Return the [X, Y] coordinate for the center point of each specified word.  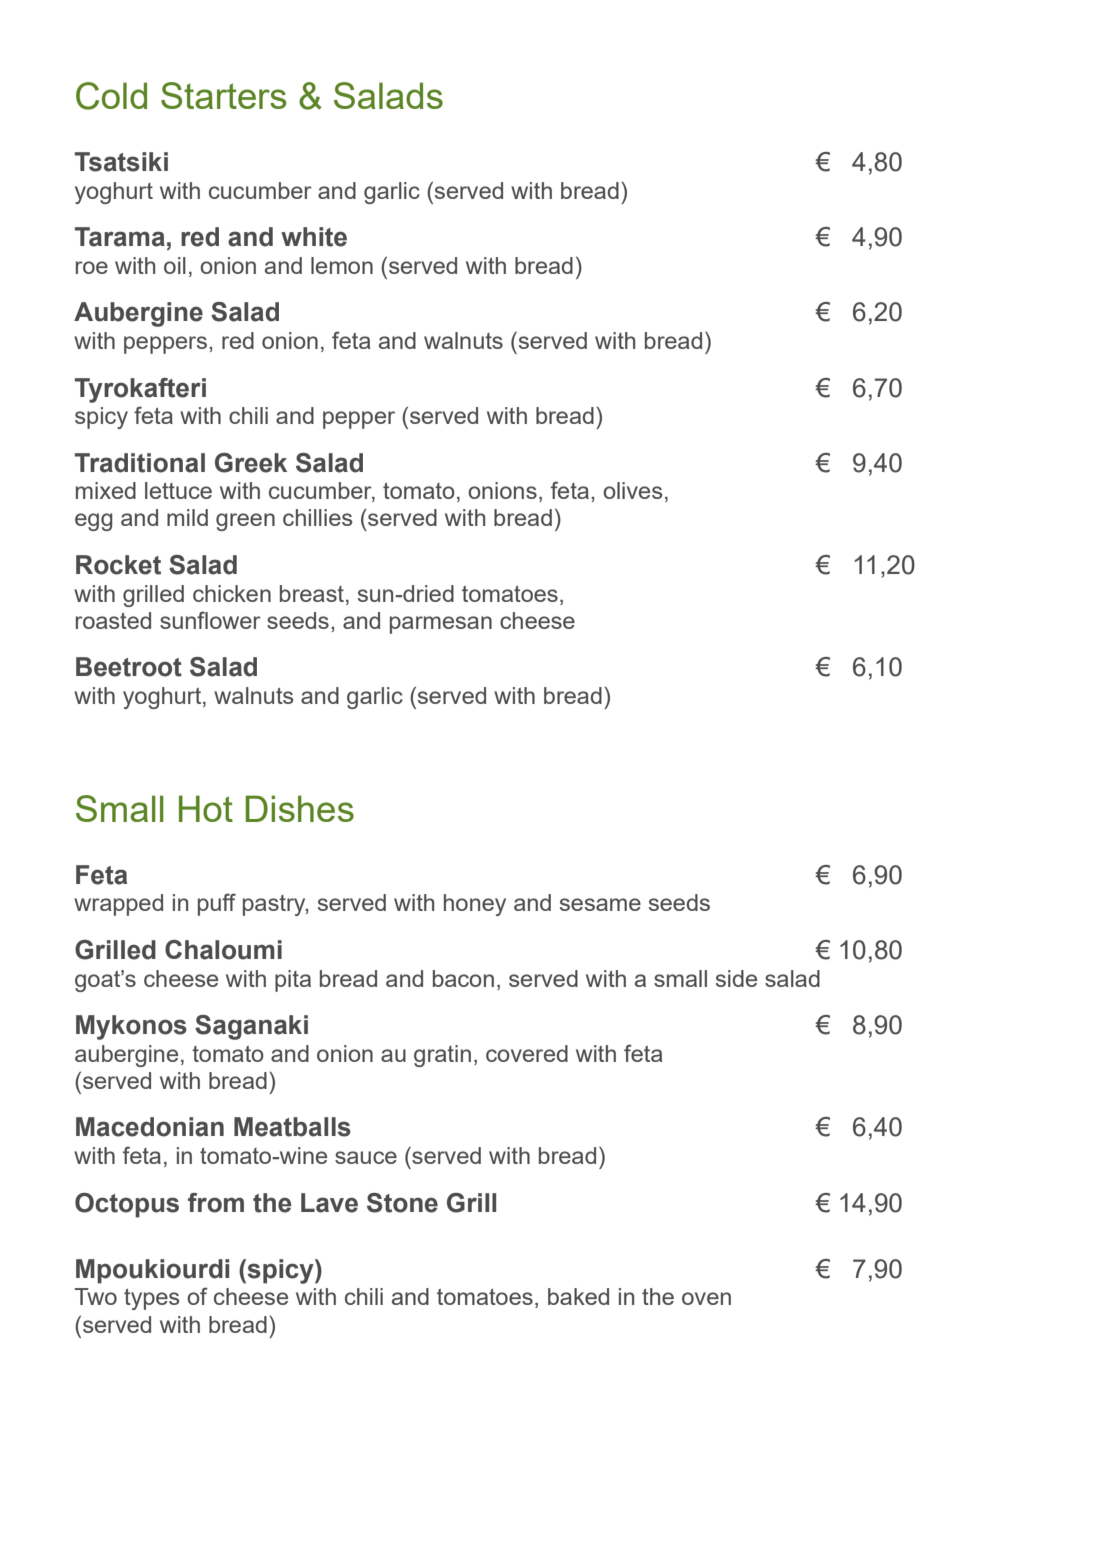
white [314, 237]
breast [312, 593]
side [736, 978]
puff [217, 904]
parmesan [441, 625]
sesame [600, 904]
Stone [402, 1203]
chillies [317, 517]
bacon [463, 978]
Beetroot [129, 667]
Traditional [140, 463]
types [151, 1299]
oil [175, 265]
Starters [223, 95]
